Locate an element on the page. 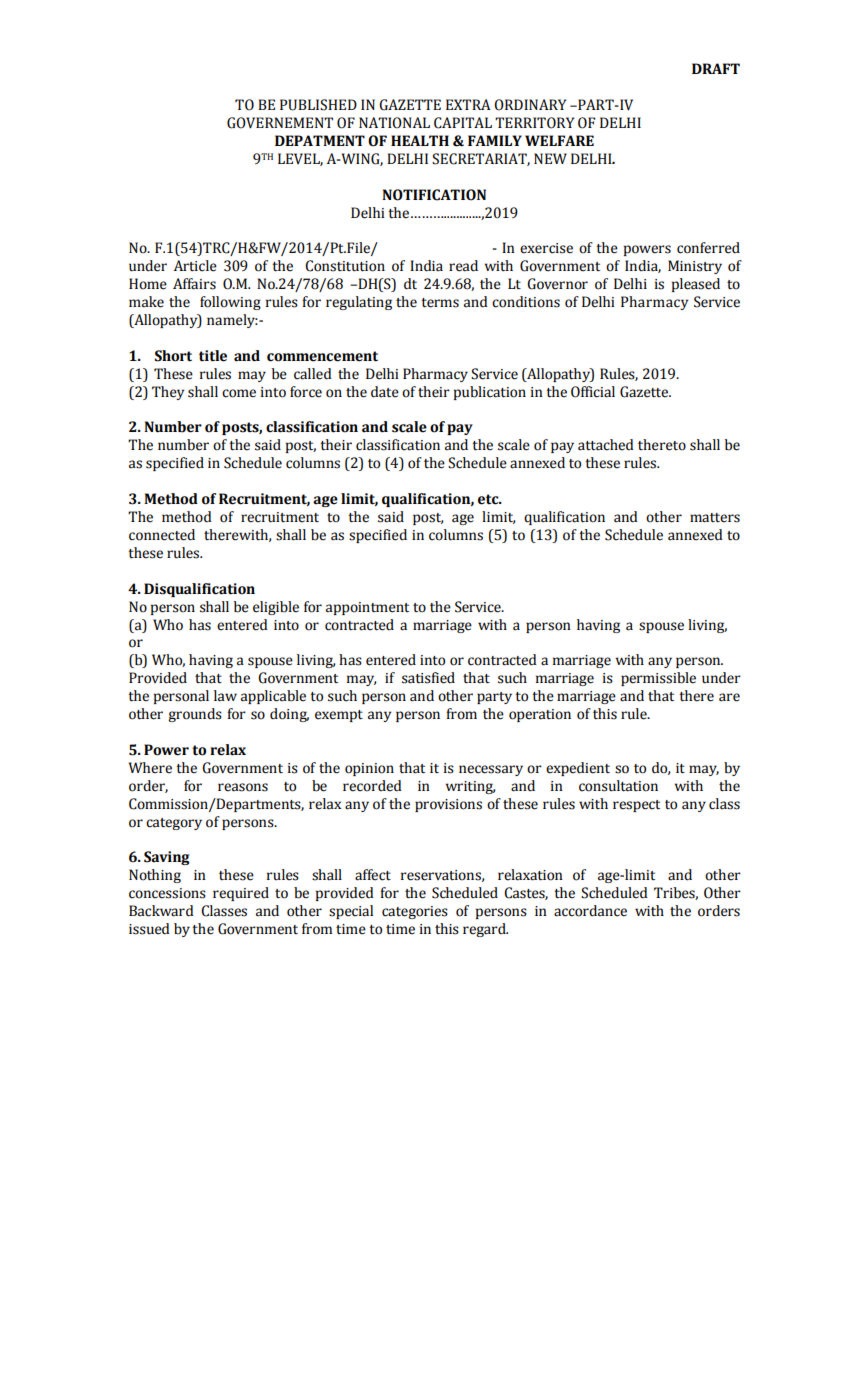 The width and height of the document is (849, 1400). permissible is located at coordinates (658, 679).
